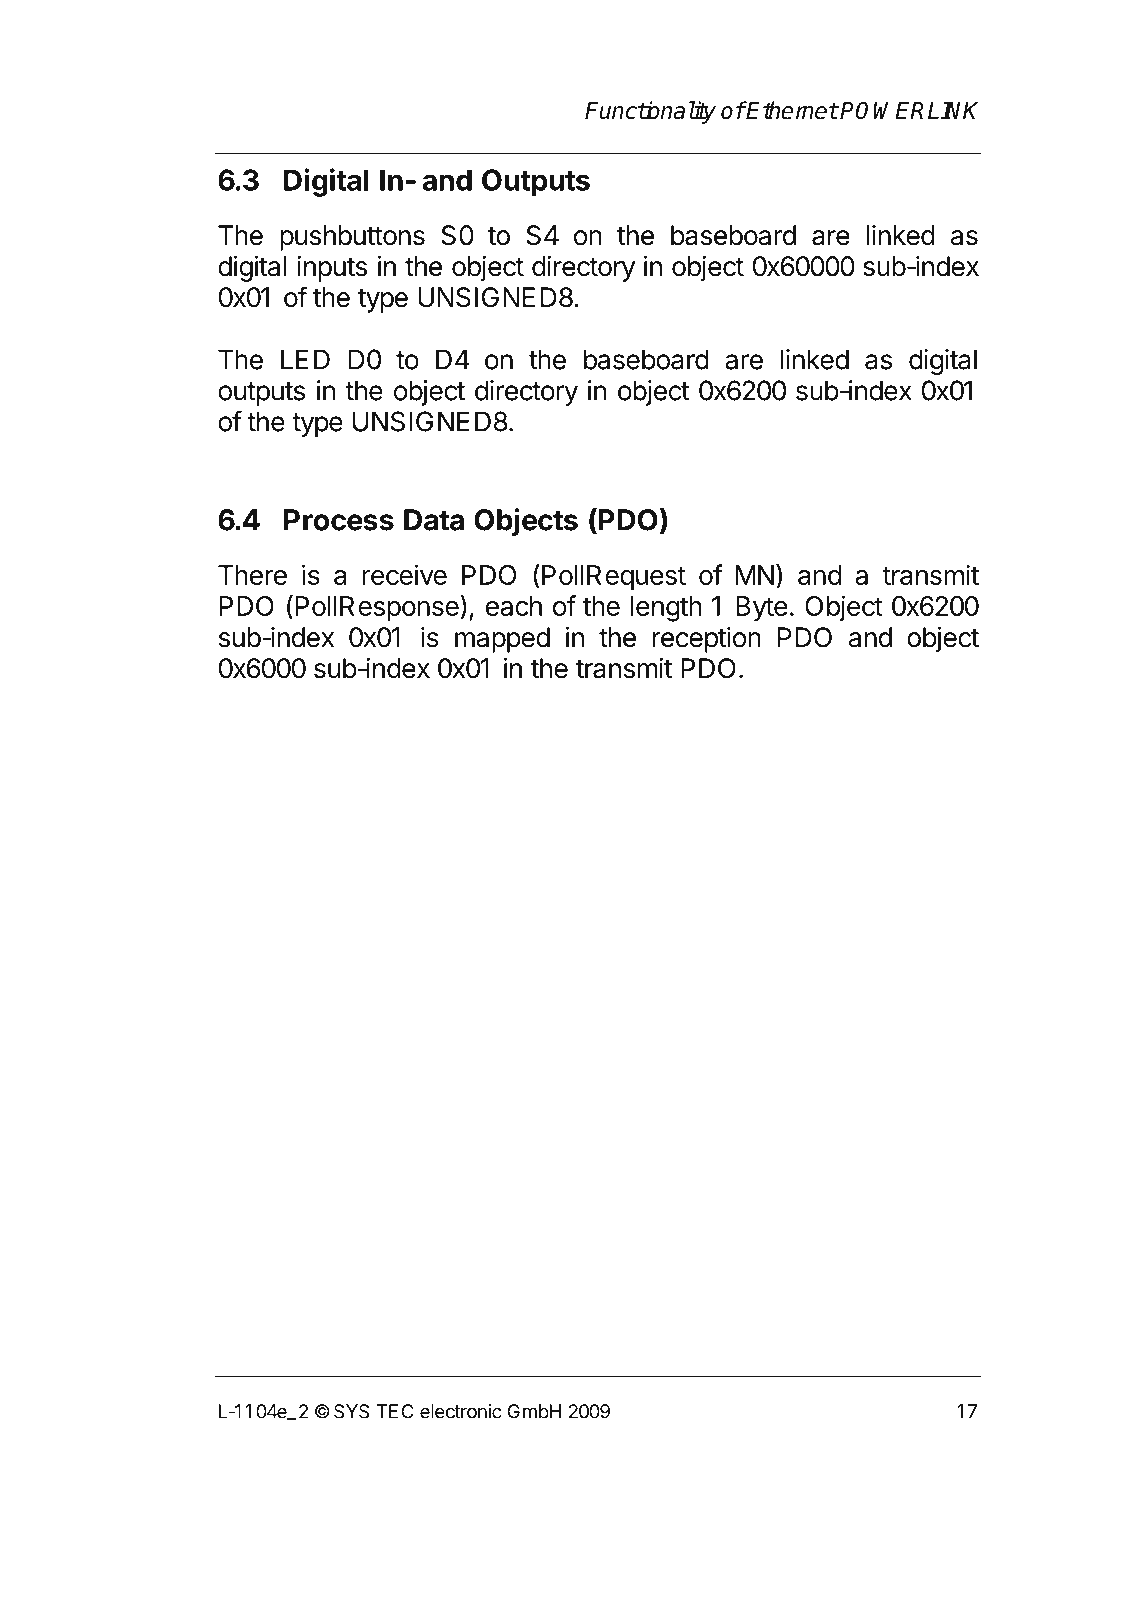 Image resolution: width=1140 pixels, height=1613 pixels. What do you see at coordinates (351, 1411) in the page?
I see `SYS` at bounding box center [351, 1411].
